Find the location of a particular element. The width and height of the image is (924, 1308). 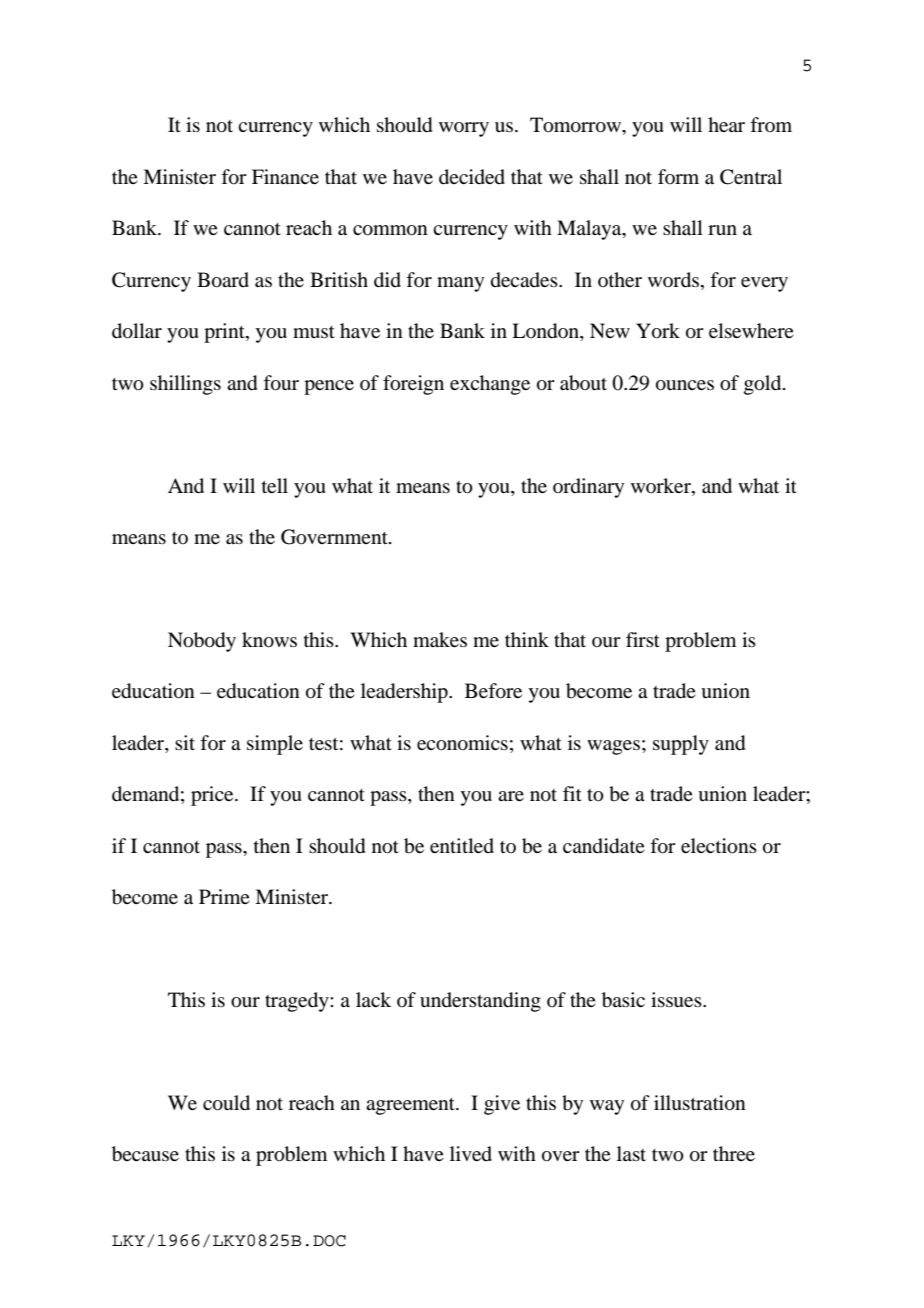

first is located at coordinates (643, 639).
